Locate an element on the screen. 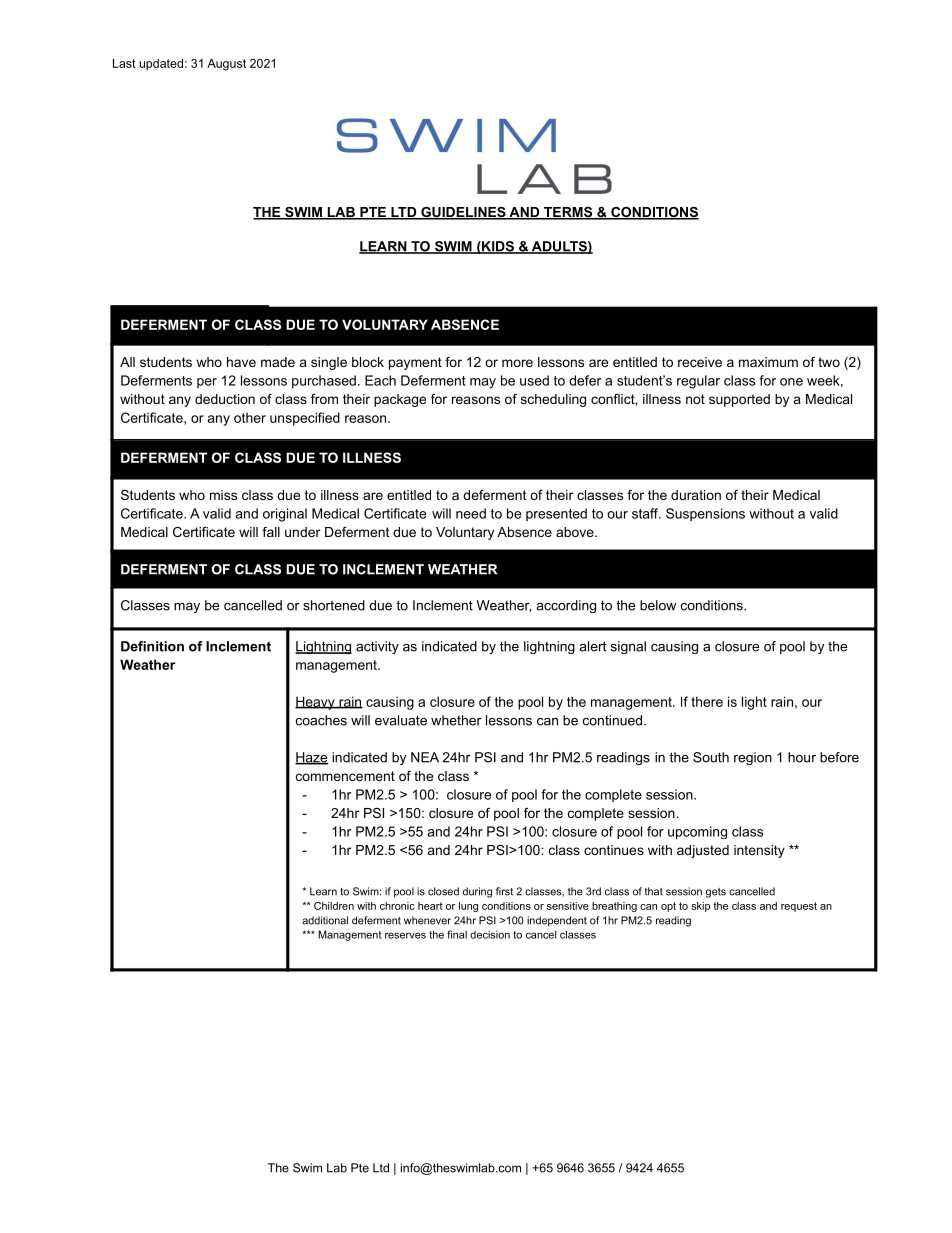  more is located at coordinates (517, 363).
